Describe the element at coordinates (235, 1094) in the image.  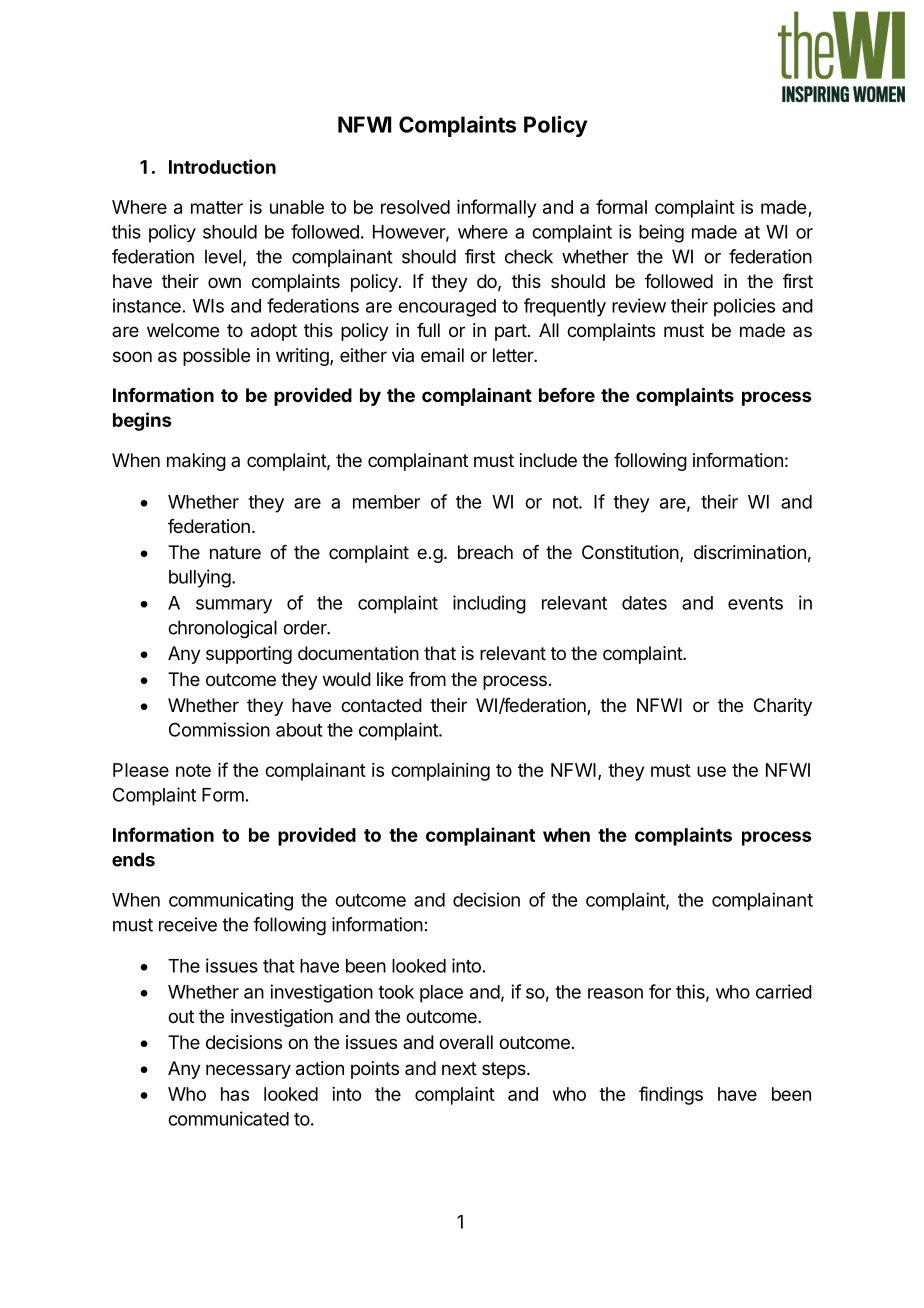
I see `has` at that location.
